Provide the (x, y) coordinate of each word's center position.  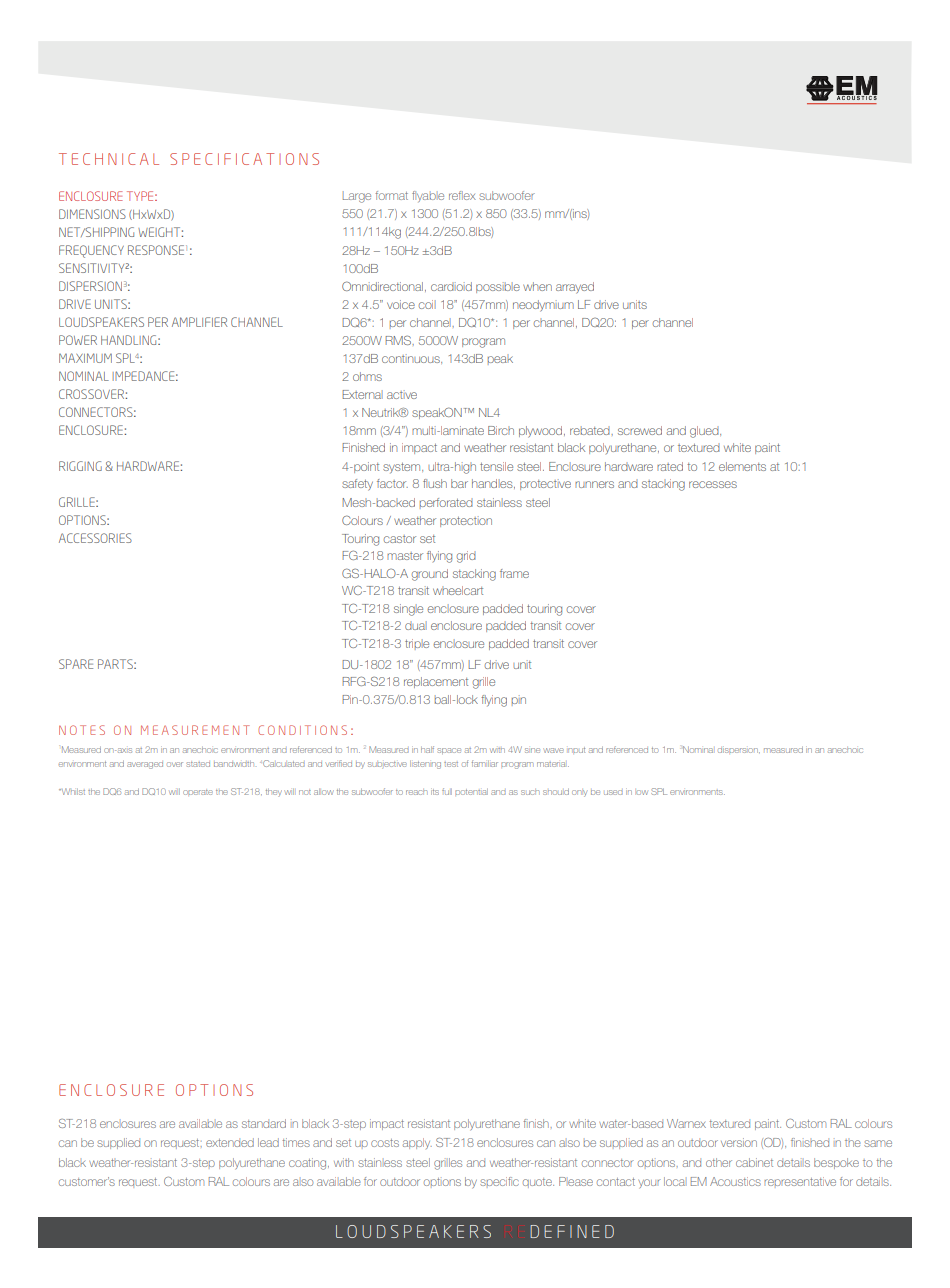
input (576, 750)
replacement (436, 682)
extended (230, 1142)
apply (417, 1143)
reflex (462, 195)
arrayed (575, 288)
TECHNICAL (109, 159)
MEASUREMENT (195, 730)
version (739, 1142)
